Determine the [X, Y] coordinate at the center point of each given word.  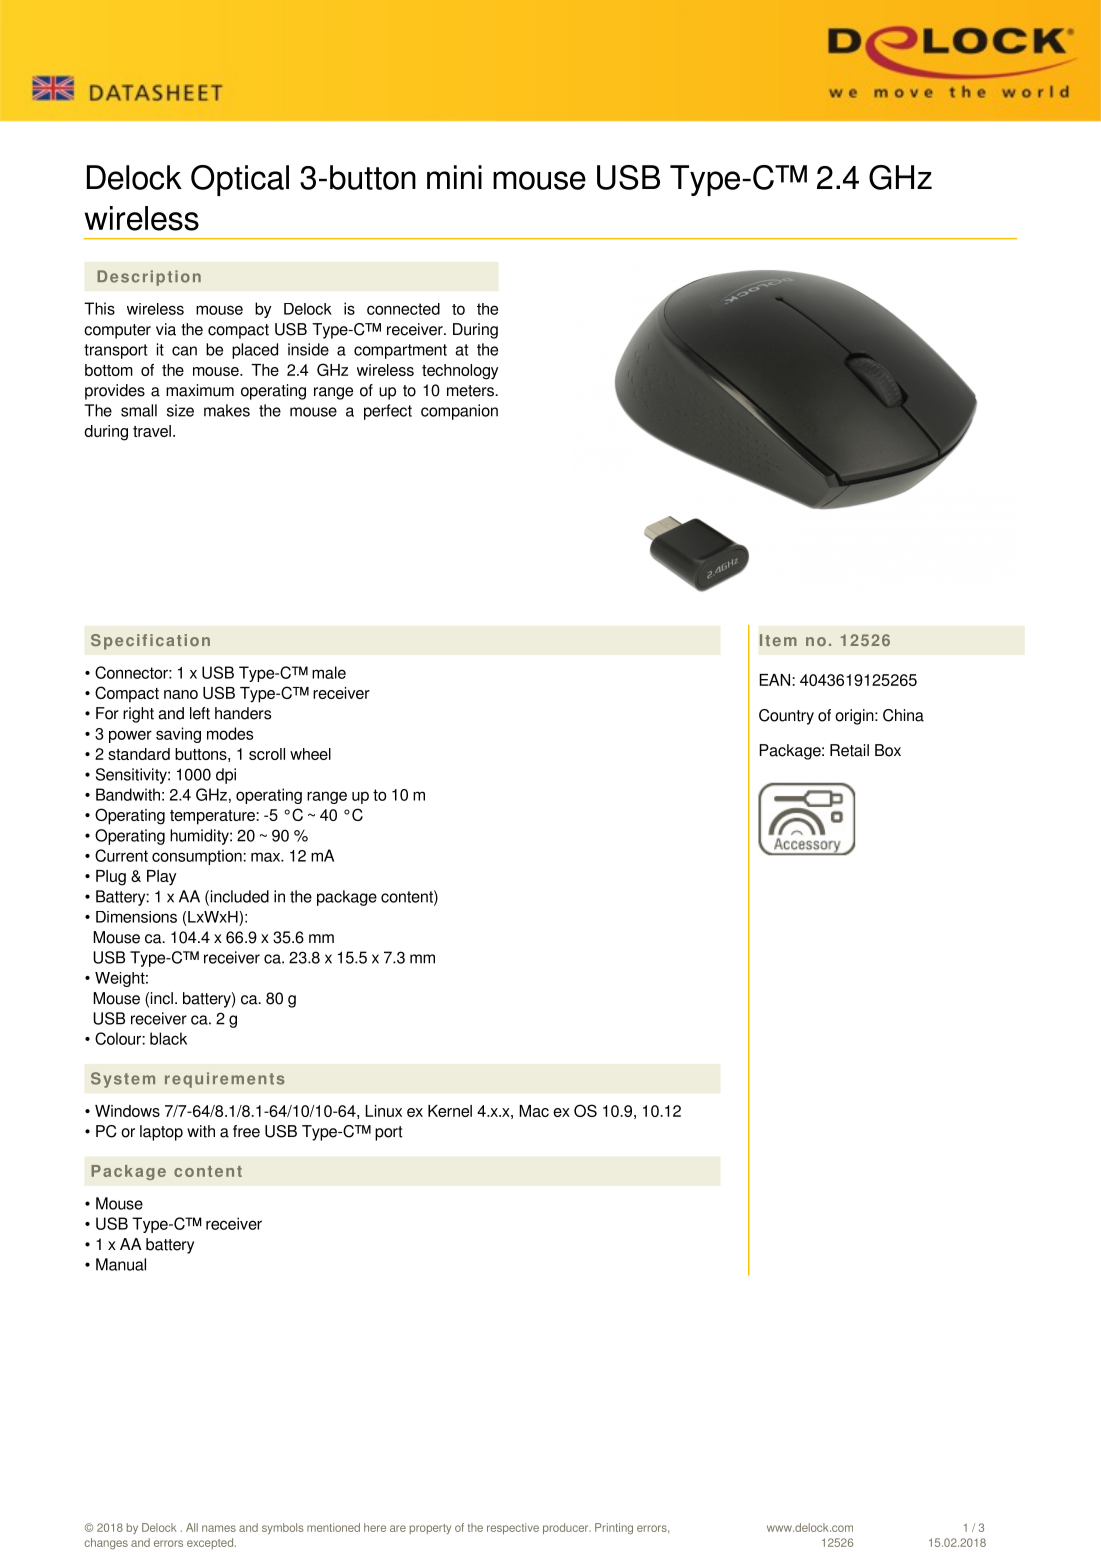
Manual [121, 1264]
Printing [614, 1528]
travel [152, 431]
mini [454, 177]
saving [178, 735]
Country [786, 717]
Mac [534, 1111]
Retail [849, 750]
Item [778, 640]
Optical [240, 180]
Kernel [450, 1111]
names [219, 1528]
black [168, 1038]
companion [459, 412]
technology [460, 372]
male [329, 672]
